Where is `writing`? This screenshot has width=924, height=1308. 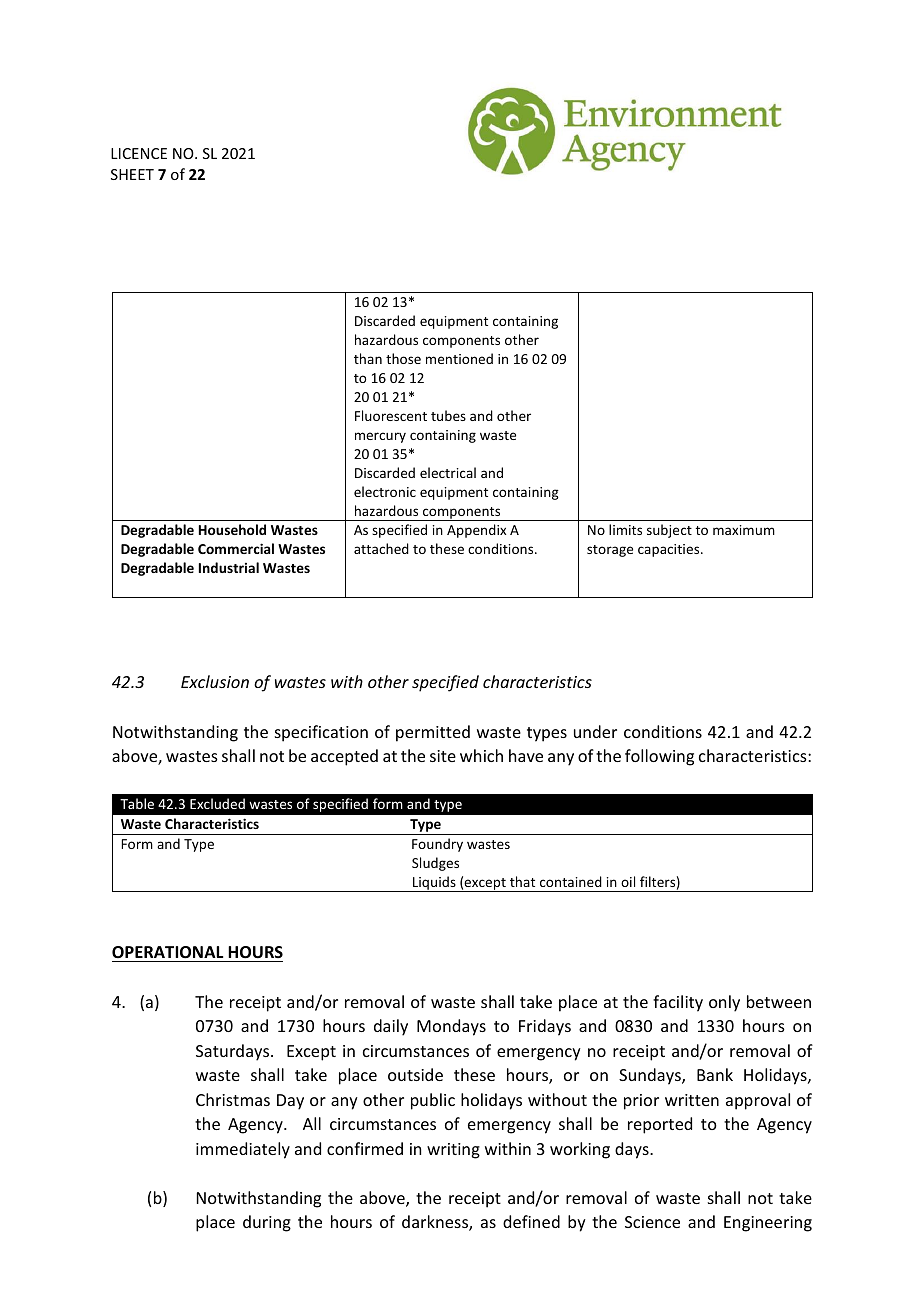
writing is located at coordinates (453, 1151).
